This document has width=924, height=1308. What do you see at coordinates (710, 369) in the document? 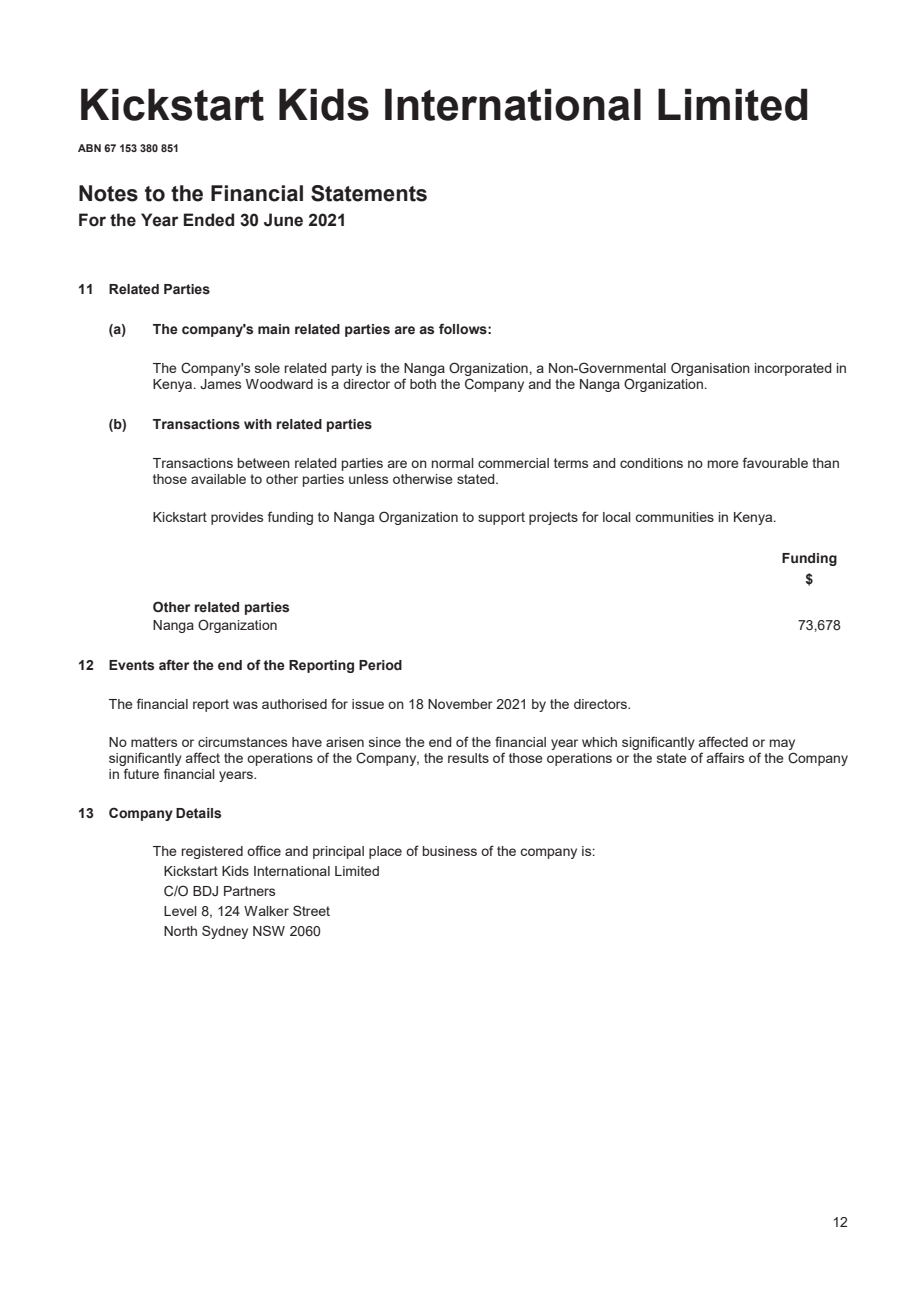
I see `Organisation` at bounding box center [710, 369].
